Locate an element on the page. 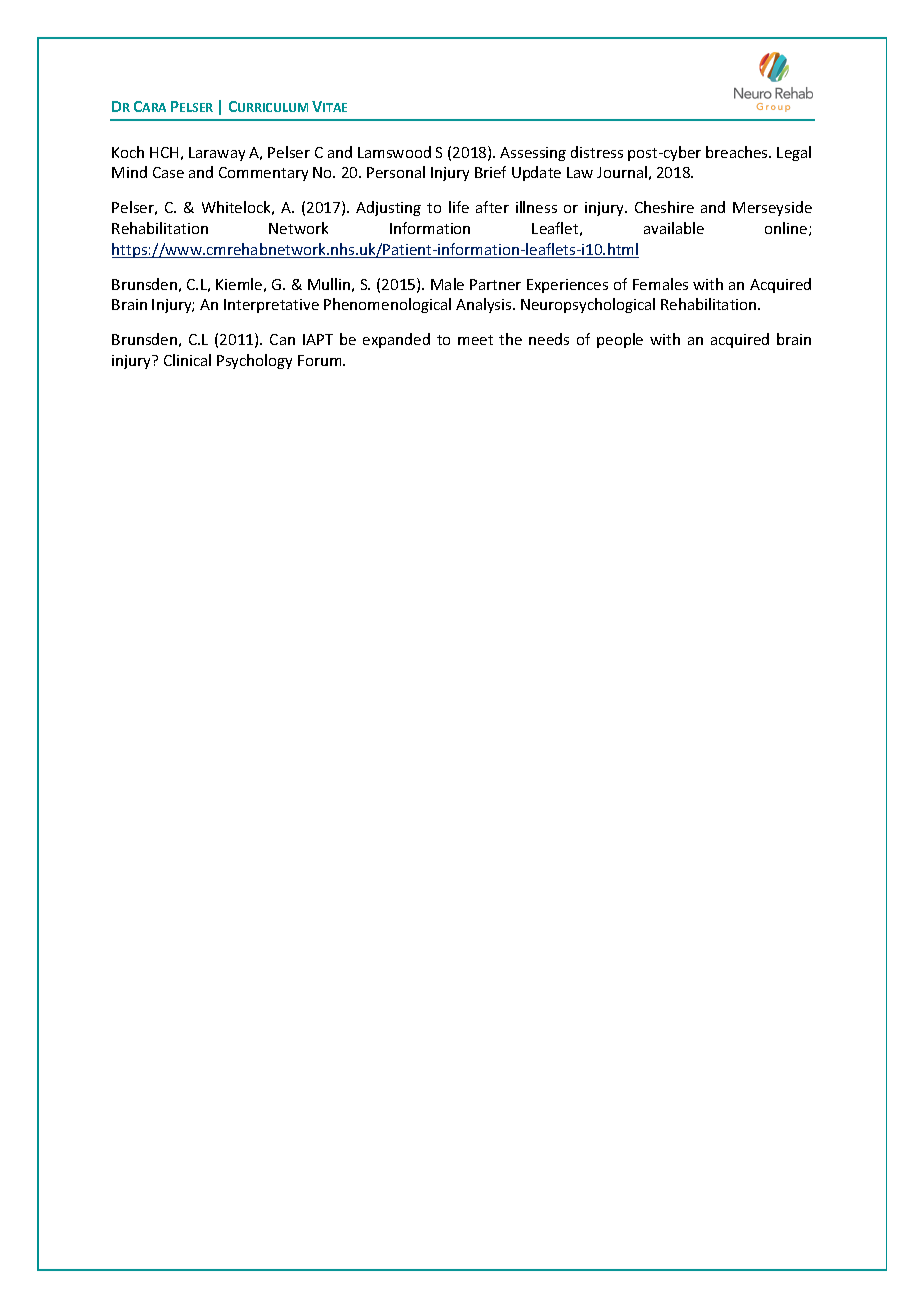  Interpretative is located at coordinates (271, 306).
